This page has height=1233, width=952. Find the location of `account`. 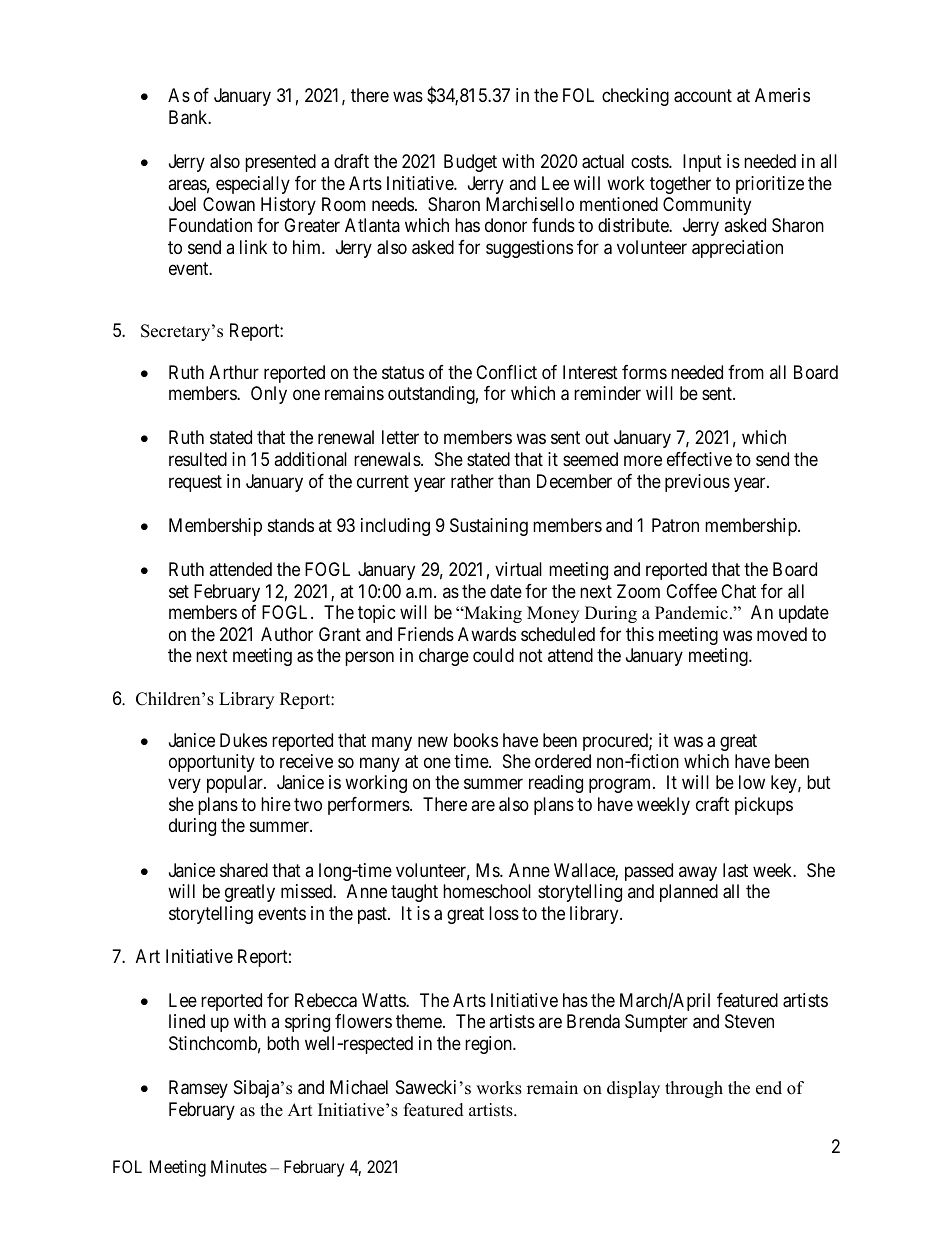

account is located at coordinates (703, 96).
